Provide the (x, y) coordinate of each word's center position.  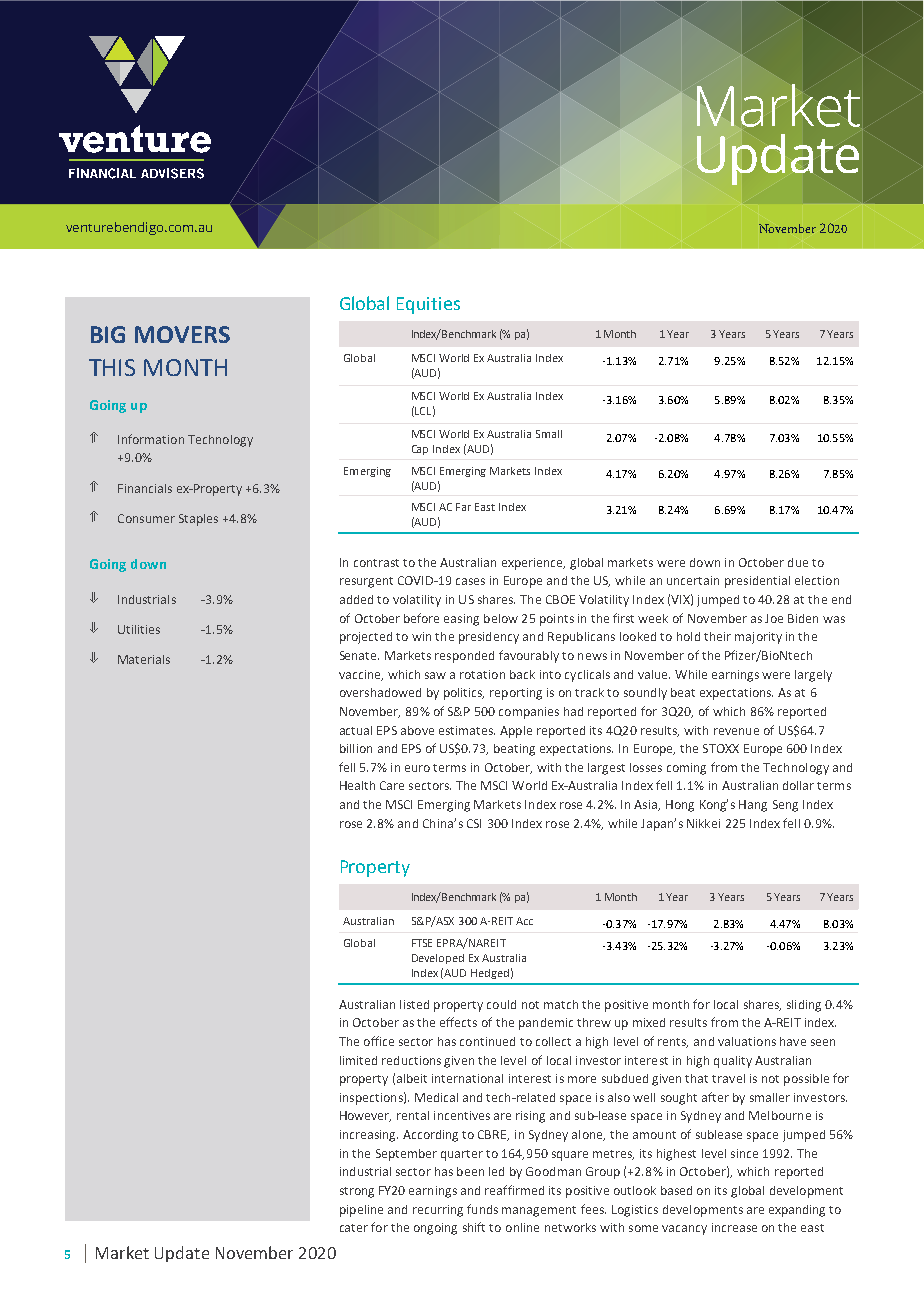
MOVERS (182, 334)
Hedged (490, 974)
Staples (198, 520)
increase (734, 1227)
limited (358, 1060)
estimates (467, 730)
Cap (420, 450)
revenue (736, 731)
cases (470, 581)
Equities (428, 305)
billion (356, 748)
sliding (804, 1006)
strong (357, 1192)
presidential (757, 582)
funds (482, 1209)
